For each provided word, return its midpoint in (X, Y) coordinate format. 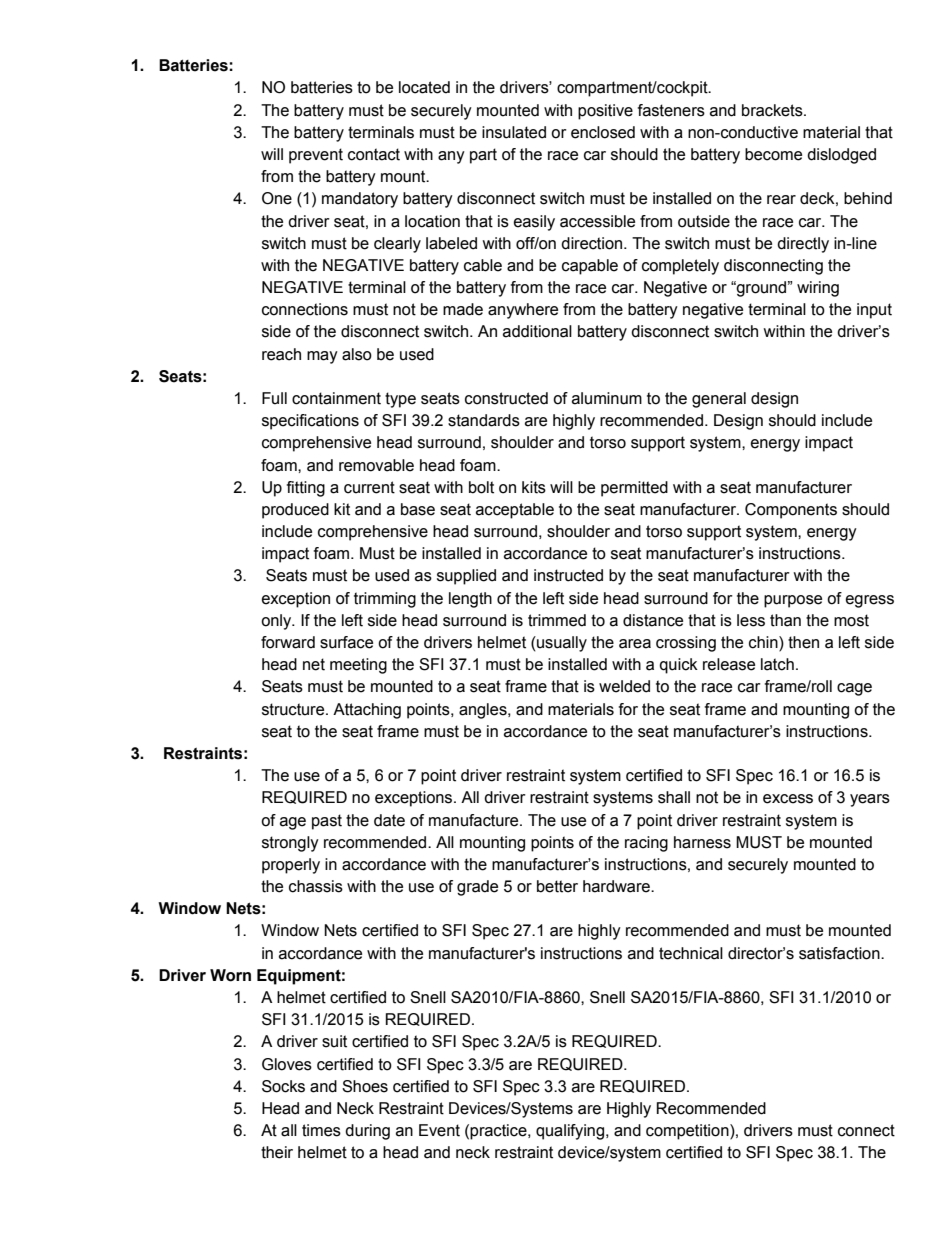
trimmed (557, 620)
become (773, 154)
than (785, 620)
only (277, 622)
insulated (514, 132)
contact (374, 154)
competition (688, 1132)
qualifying (571, 1132)
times (321, 1130)
